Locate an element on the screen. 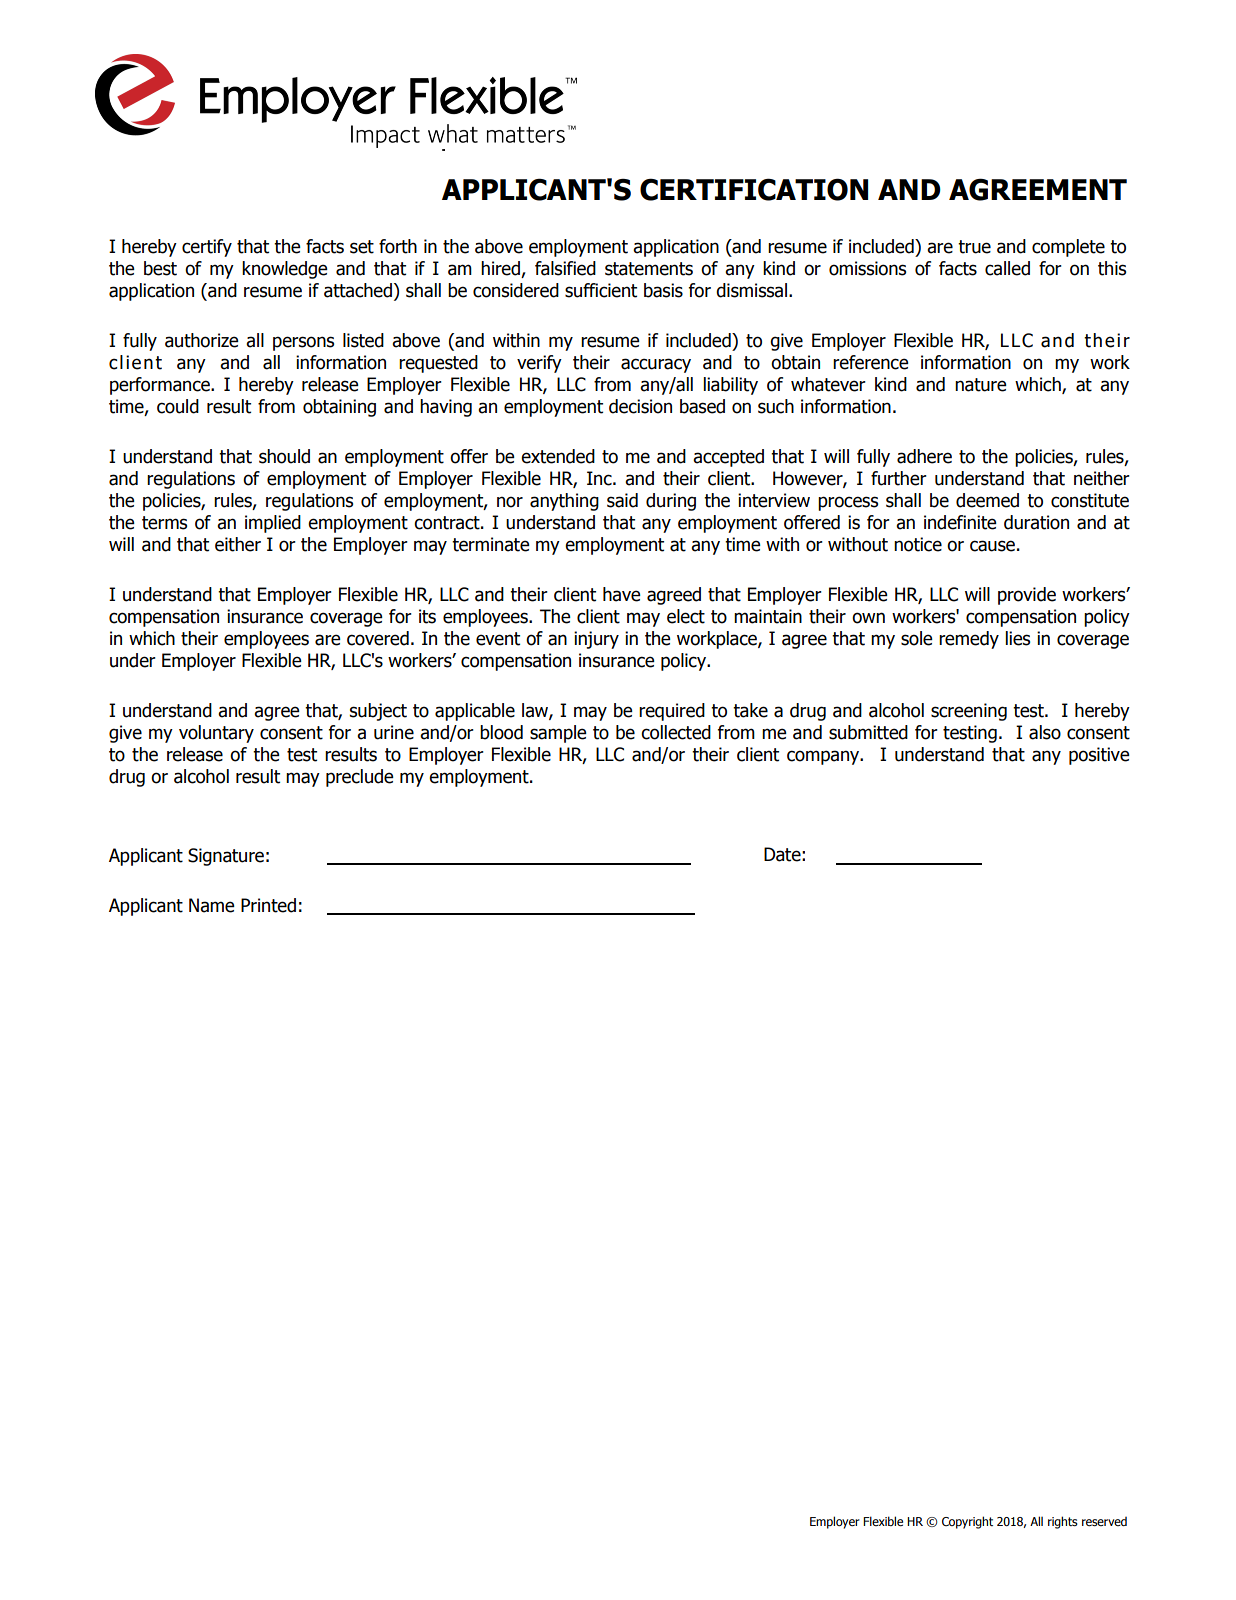 Image resolution: width=1236 pixels, height=1600 pixels. positive is located at coordinates (1099, 756).
